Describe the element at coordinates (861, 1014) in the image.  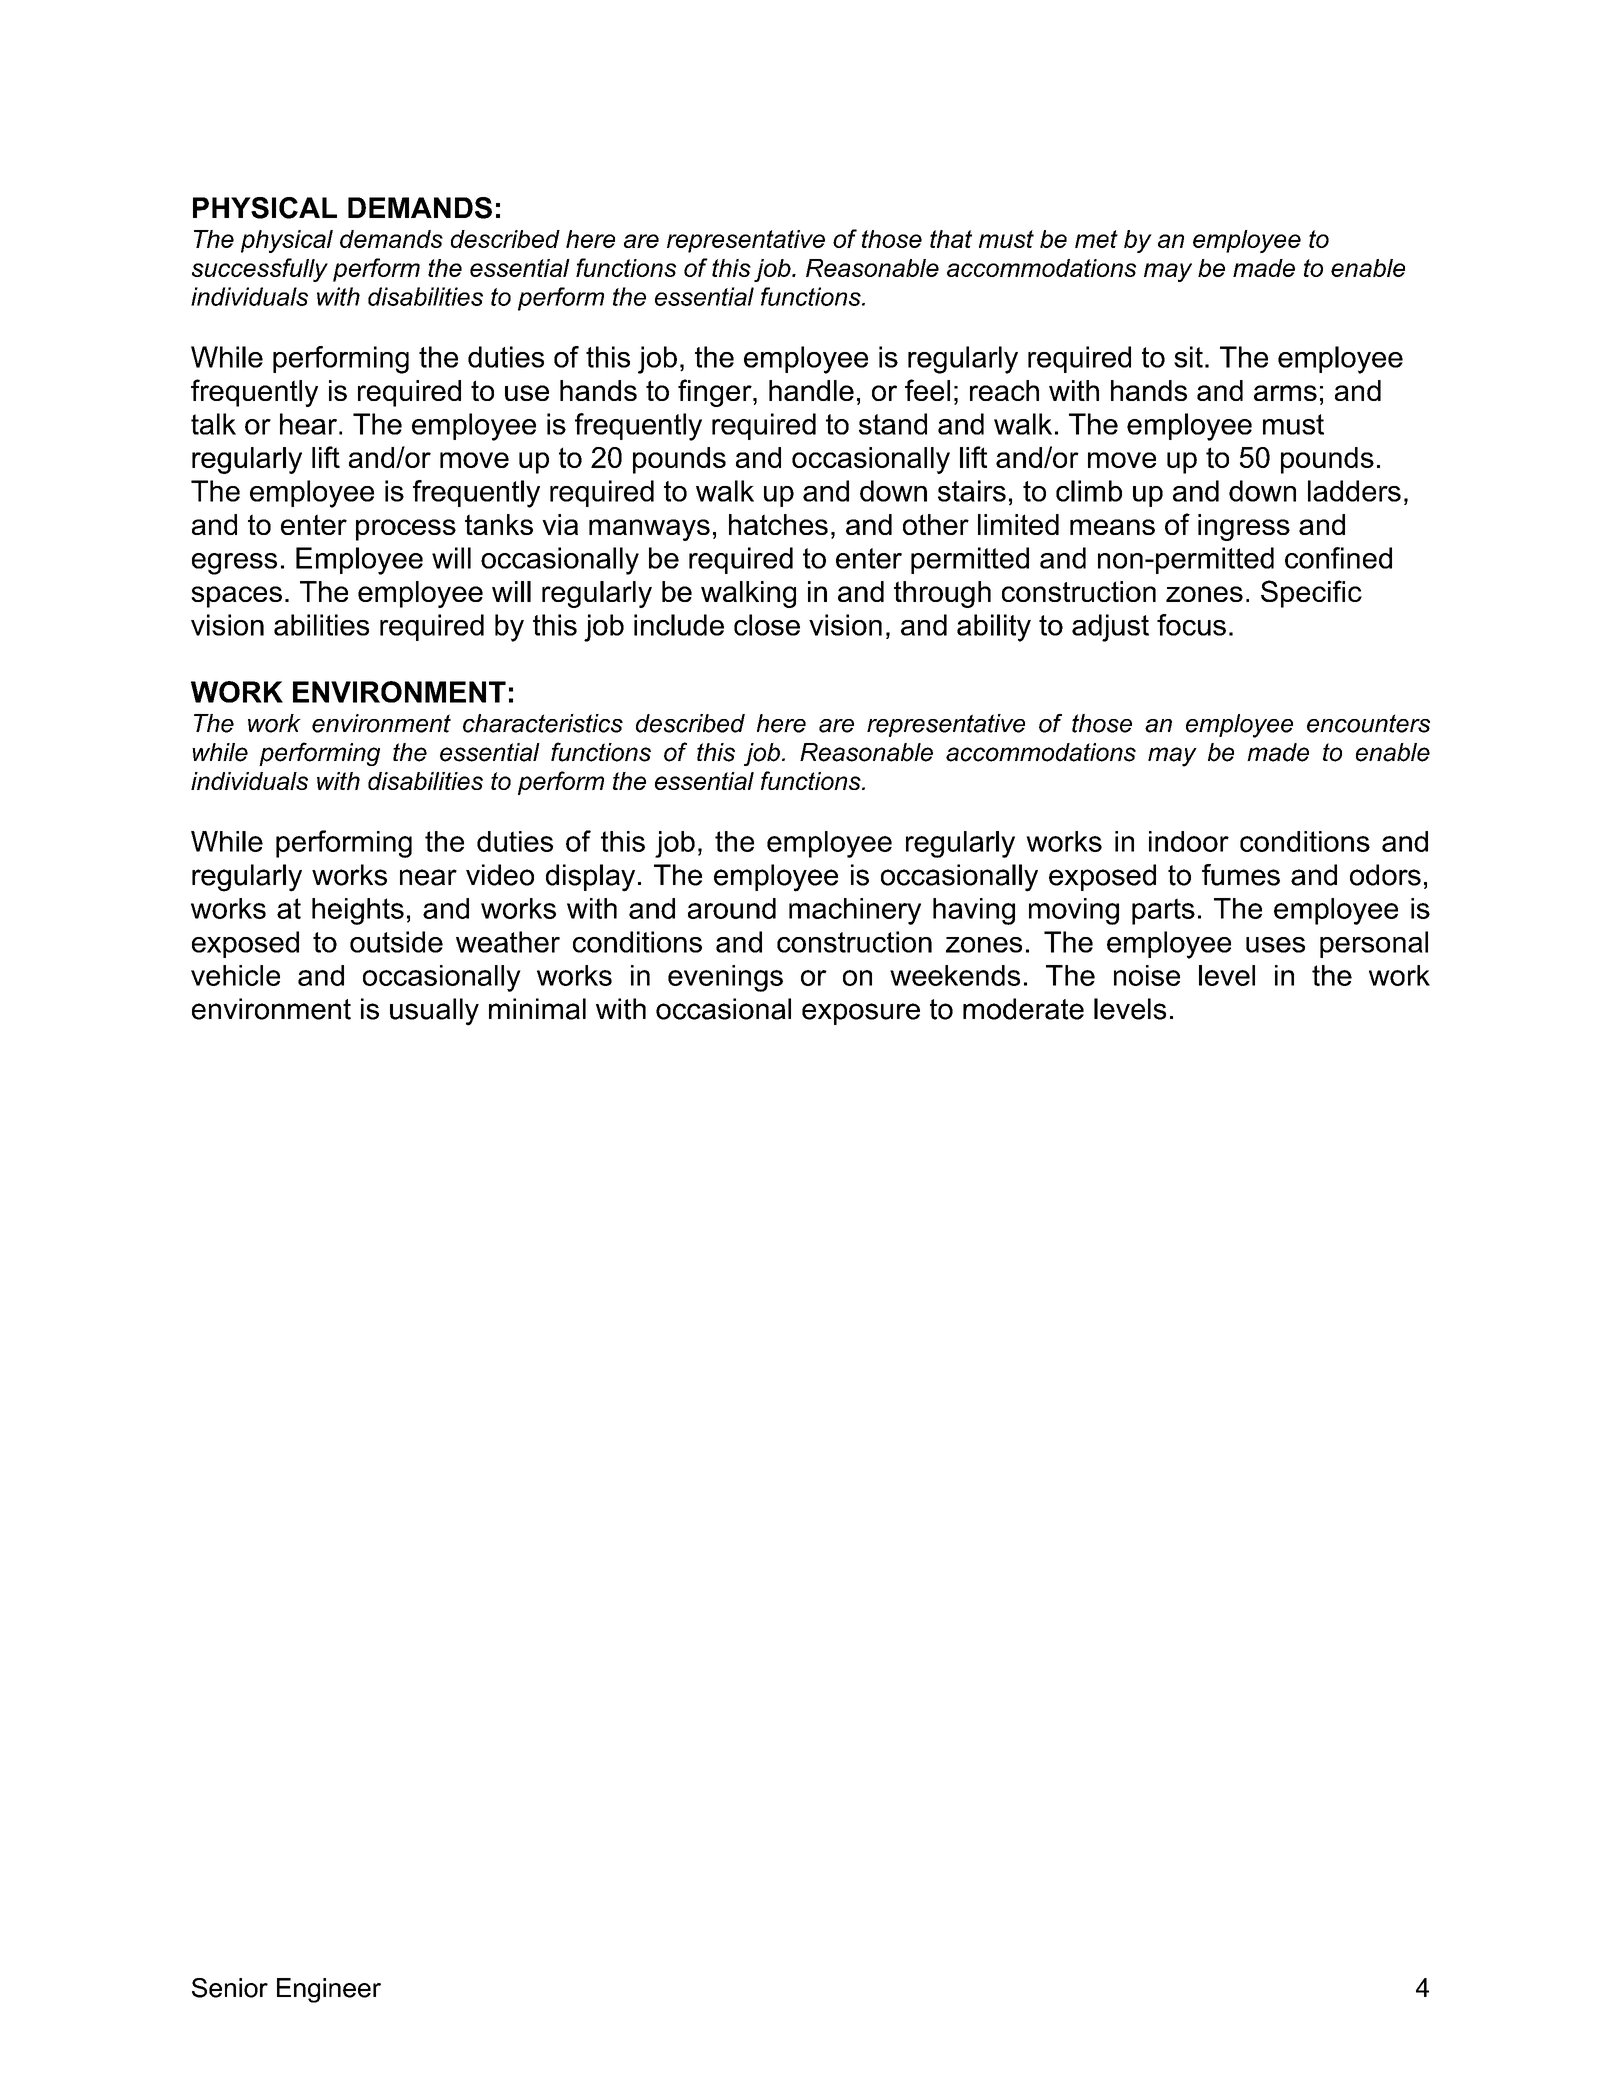
I see `exposure` at that location.
